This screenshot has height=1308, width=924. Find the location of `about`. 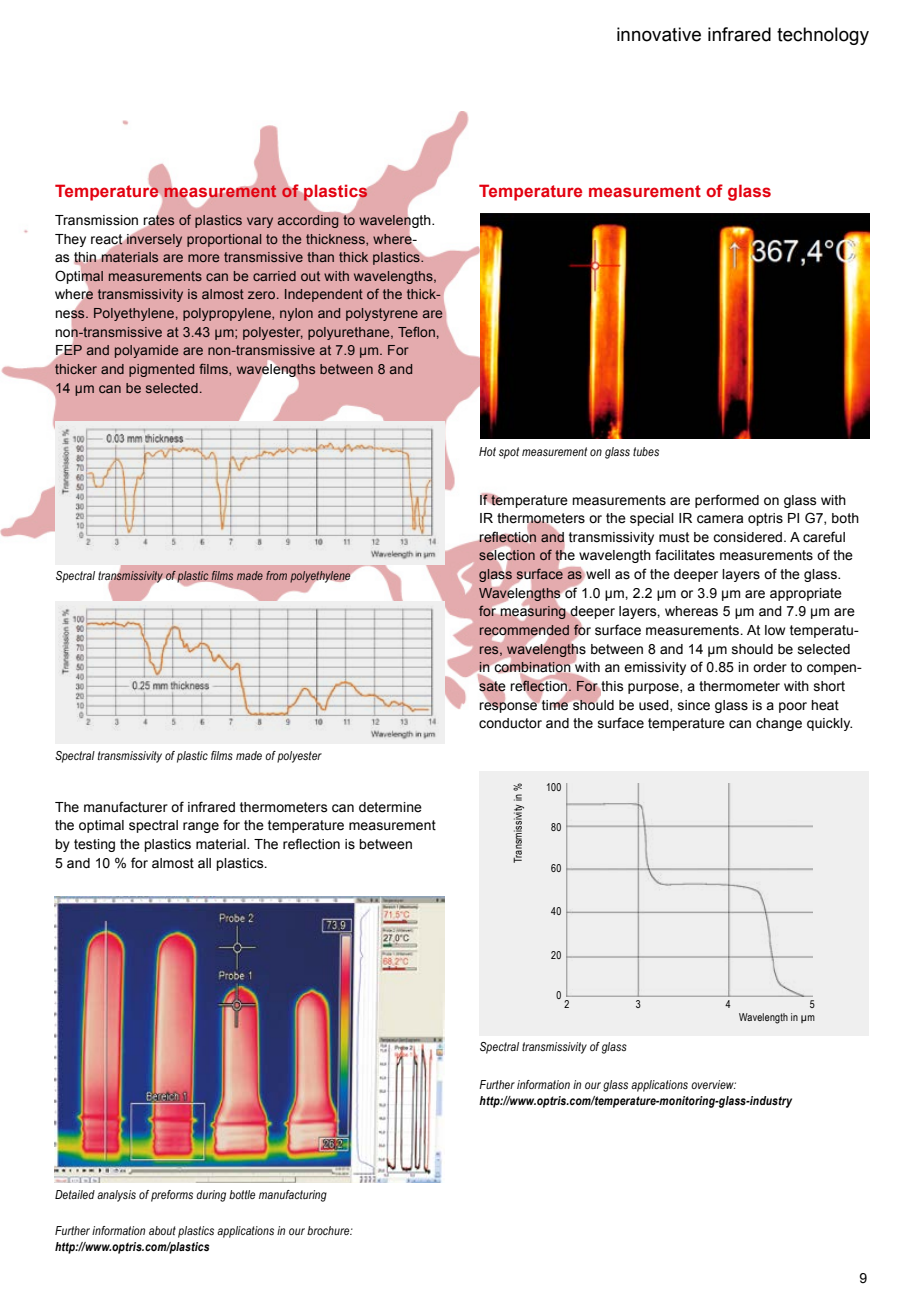

about is located at coordinates (162, 1230).
